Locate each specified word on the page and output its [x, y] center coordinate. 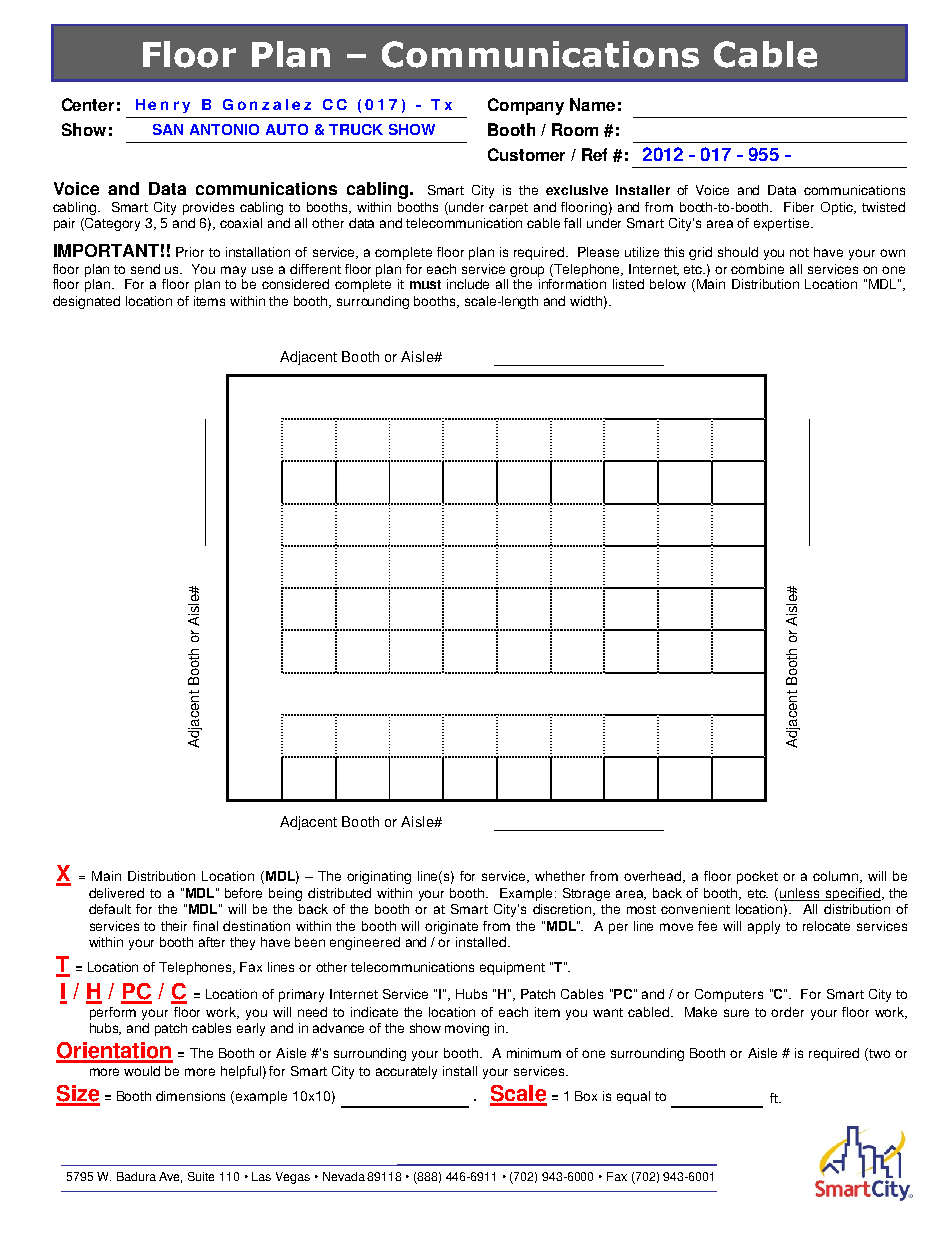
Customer [526, 154]
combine [757, 269]
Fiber [799, 207]
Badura [136, 1176]
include [468, 284]
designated [86, 302]
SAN [168, 129]
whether [560, 876]
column [837, 877]
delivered [116, 893]
